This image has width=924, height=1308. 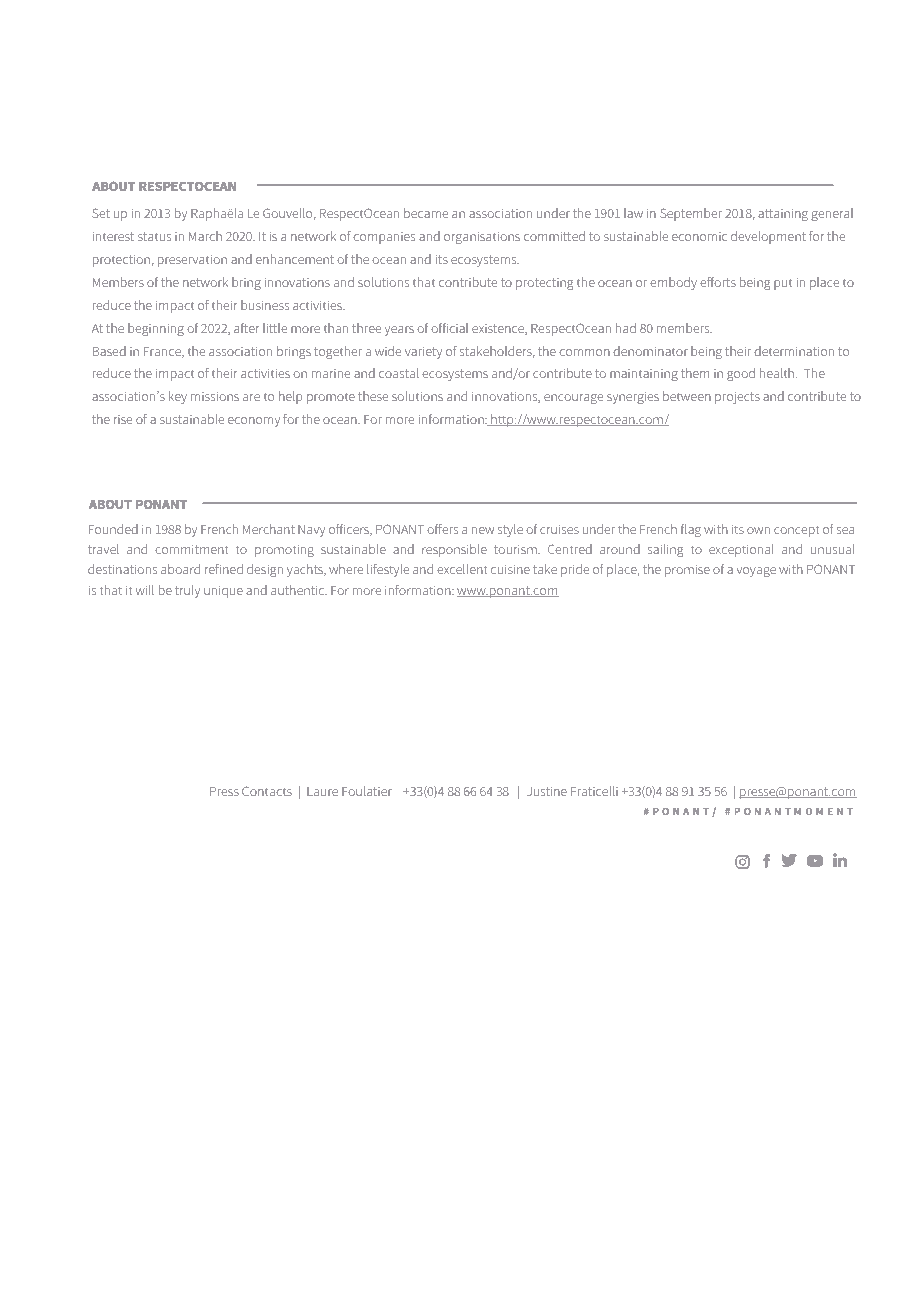 I want to click on Contacts, so click(x=267, y=791).
